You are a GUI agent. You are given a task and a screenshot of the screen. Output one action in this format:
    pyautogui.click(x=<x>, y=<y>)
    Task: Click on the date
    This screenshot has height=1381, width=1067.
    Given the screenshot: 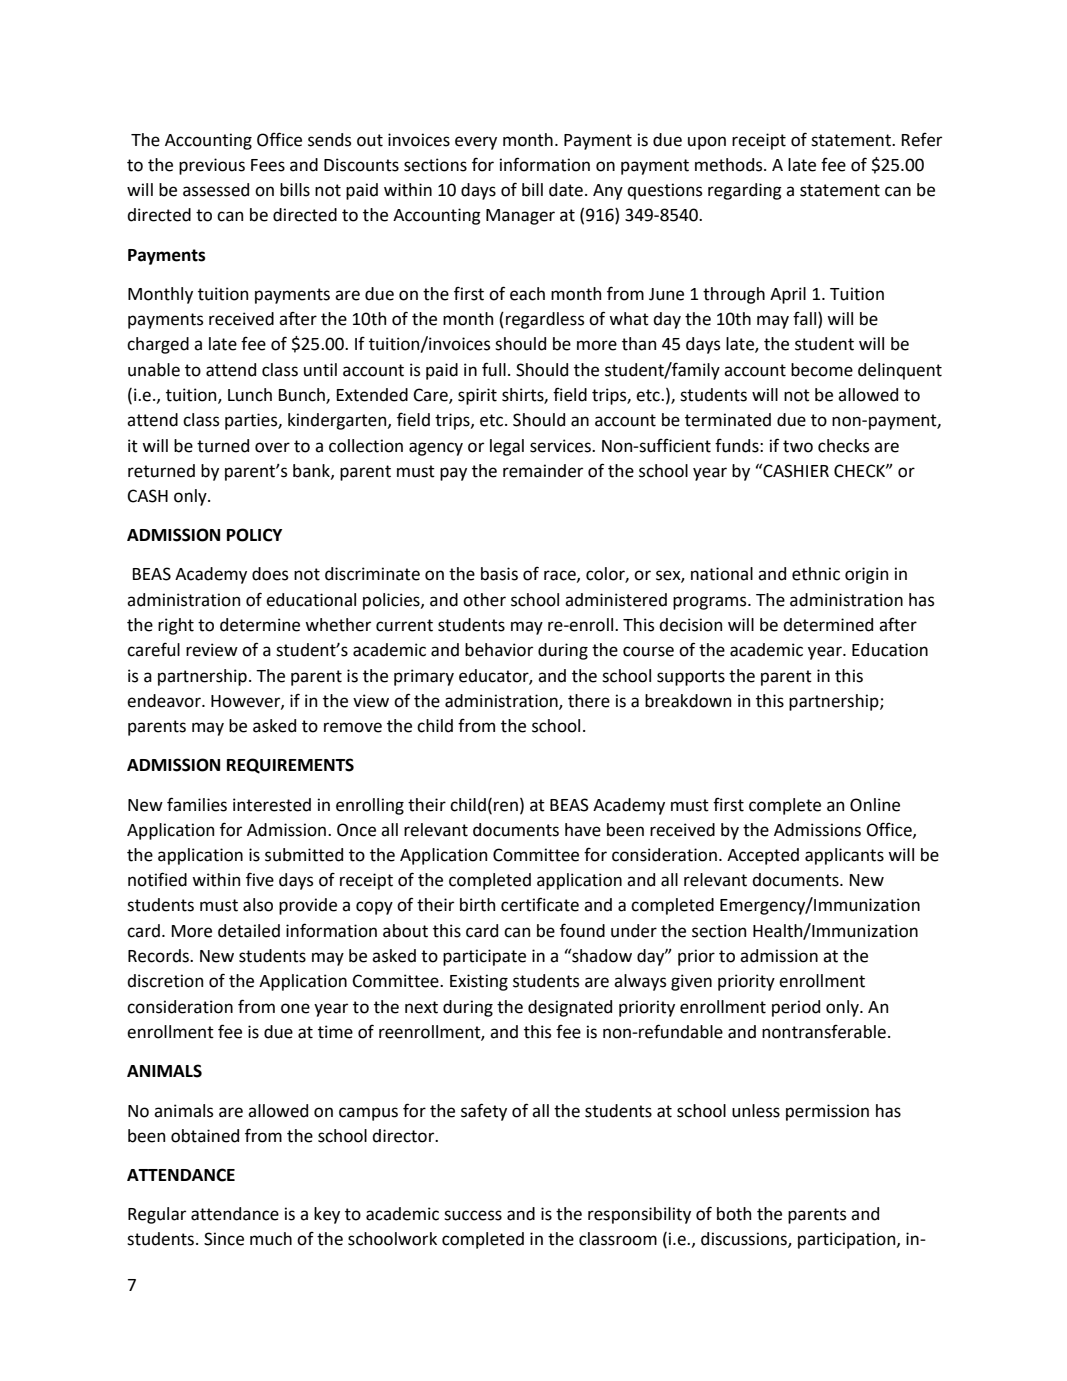 What is the action you would take?
    pyautogui.click(x=566, y=190)
